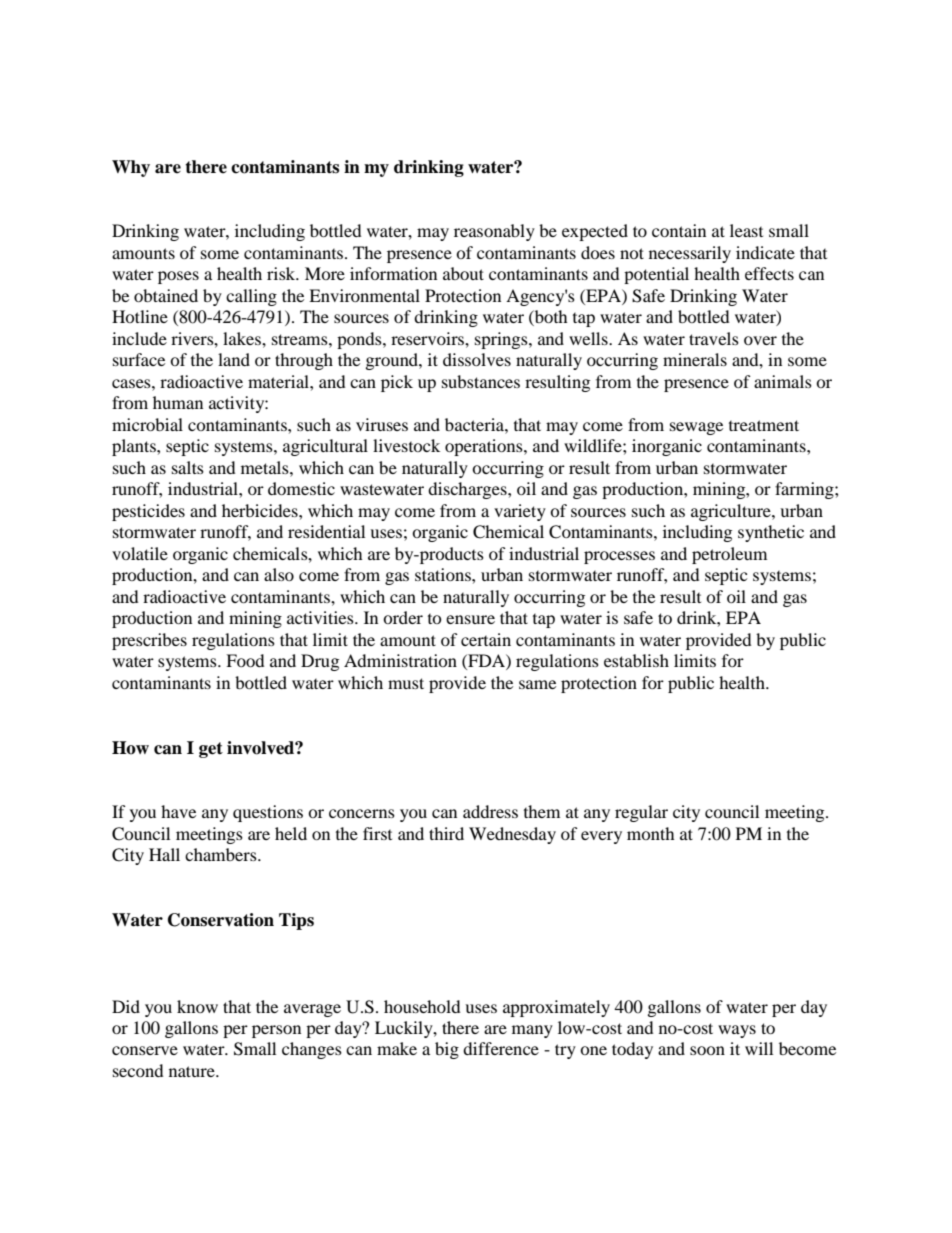 This screenshot has width=952, height=1233. What do you see at coordinates (131, 168) in the screenshot?
I see `Why` at bounding box center [131, 168].
